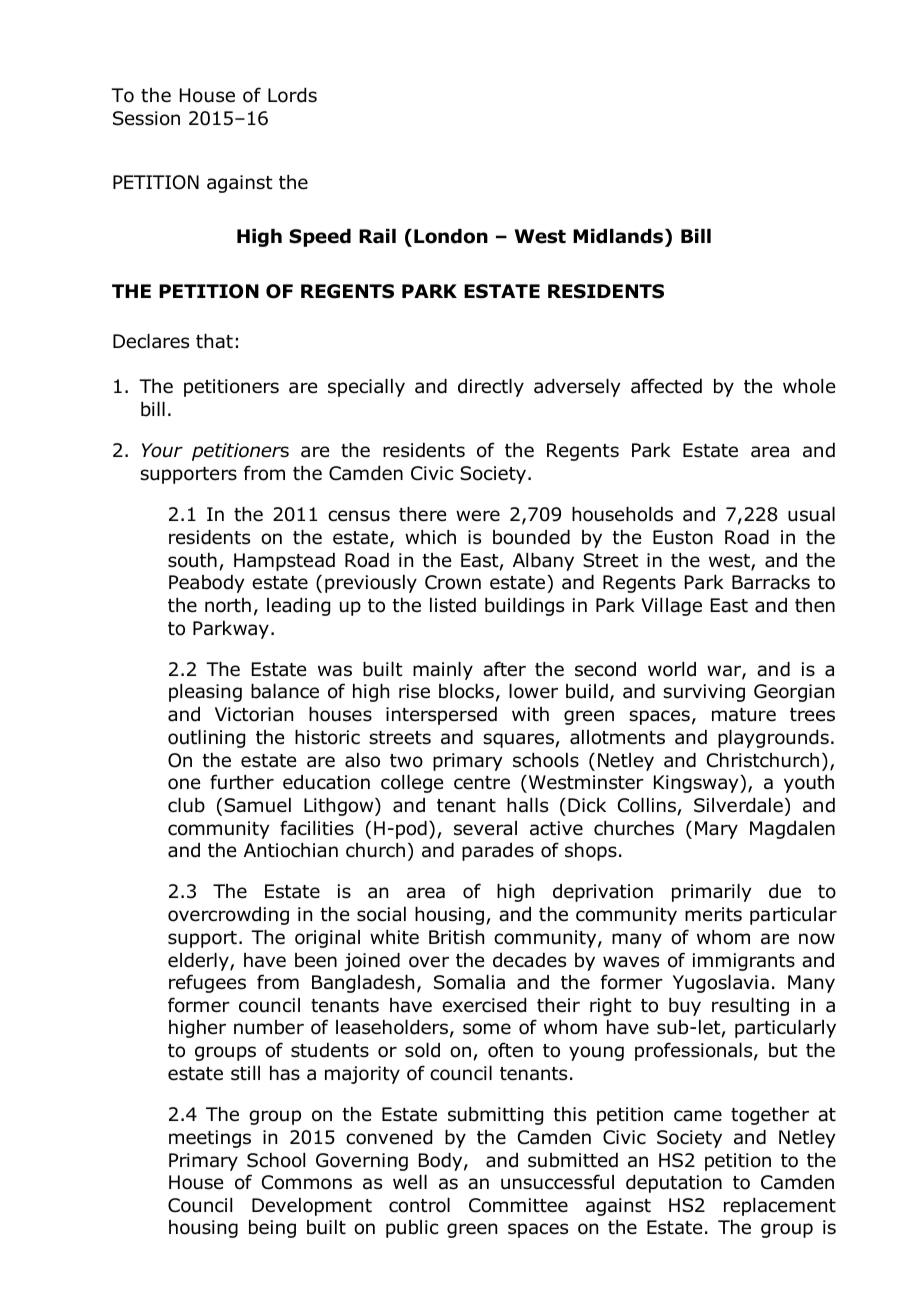 This screenshot has height=1308, width=924. I want to click on directly, so click(491, 388).
